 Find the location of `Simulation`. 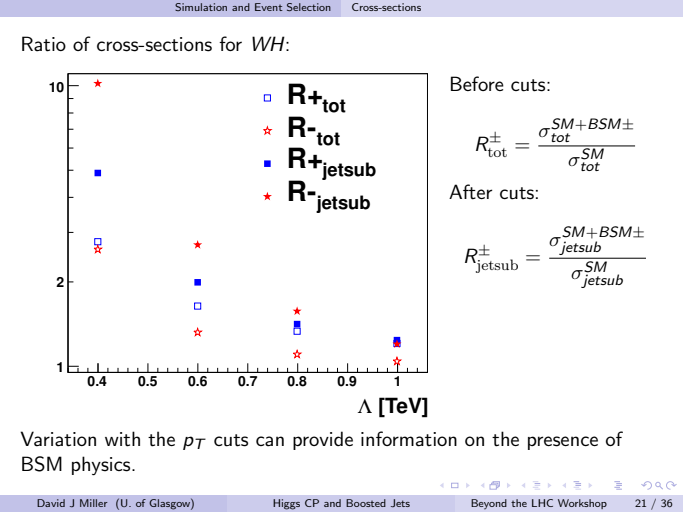

Simulation is located at coordinates (201, 7).
